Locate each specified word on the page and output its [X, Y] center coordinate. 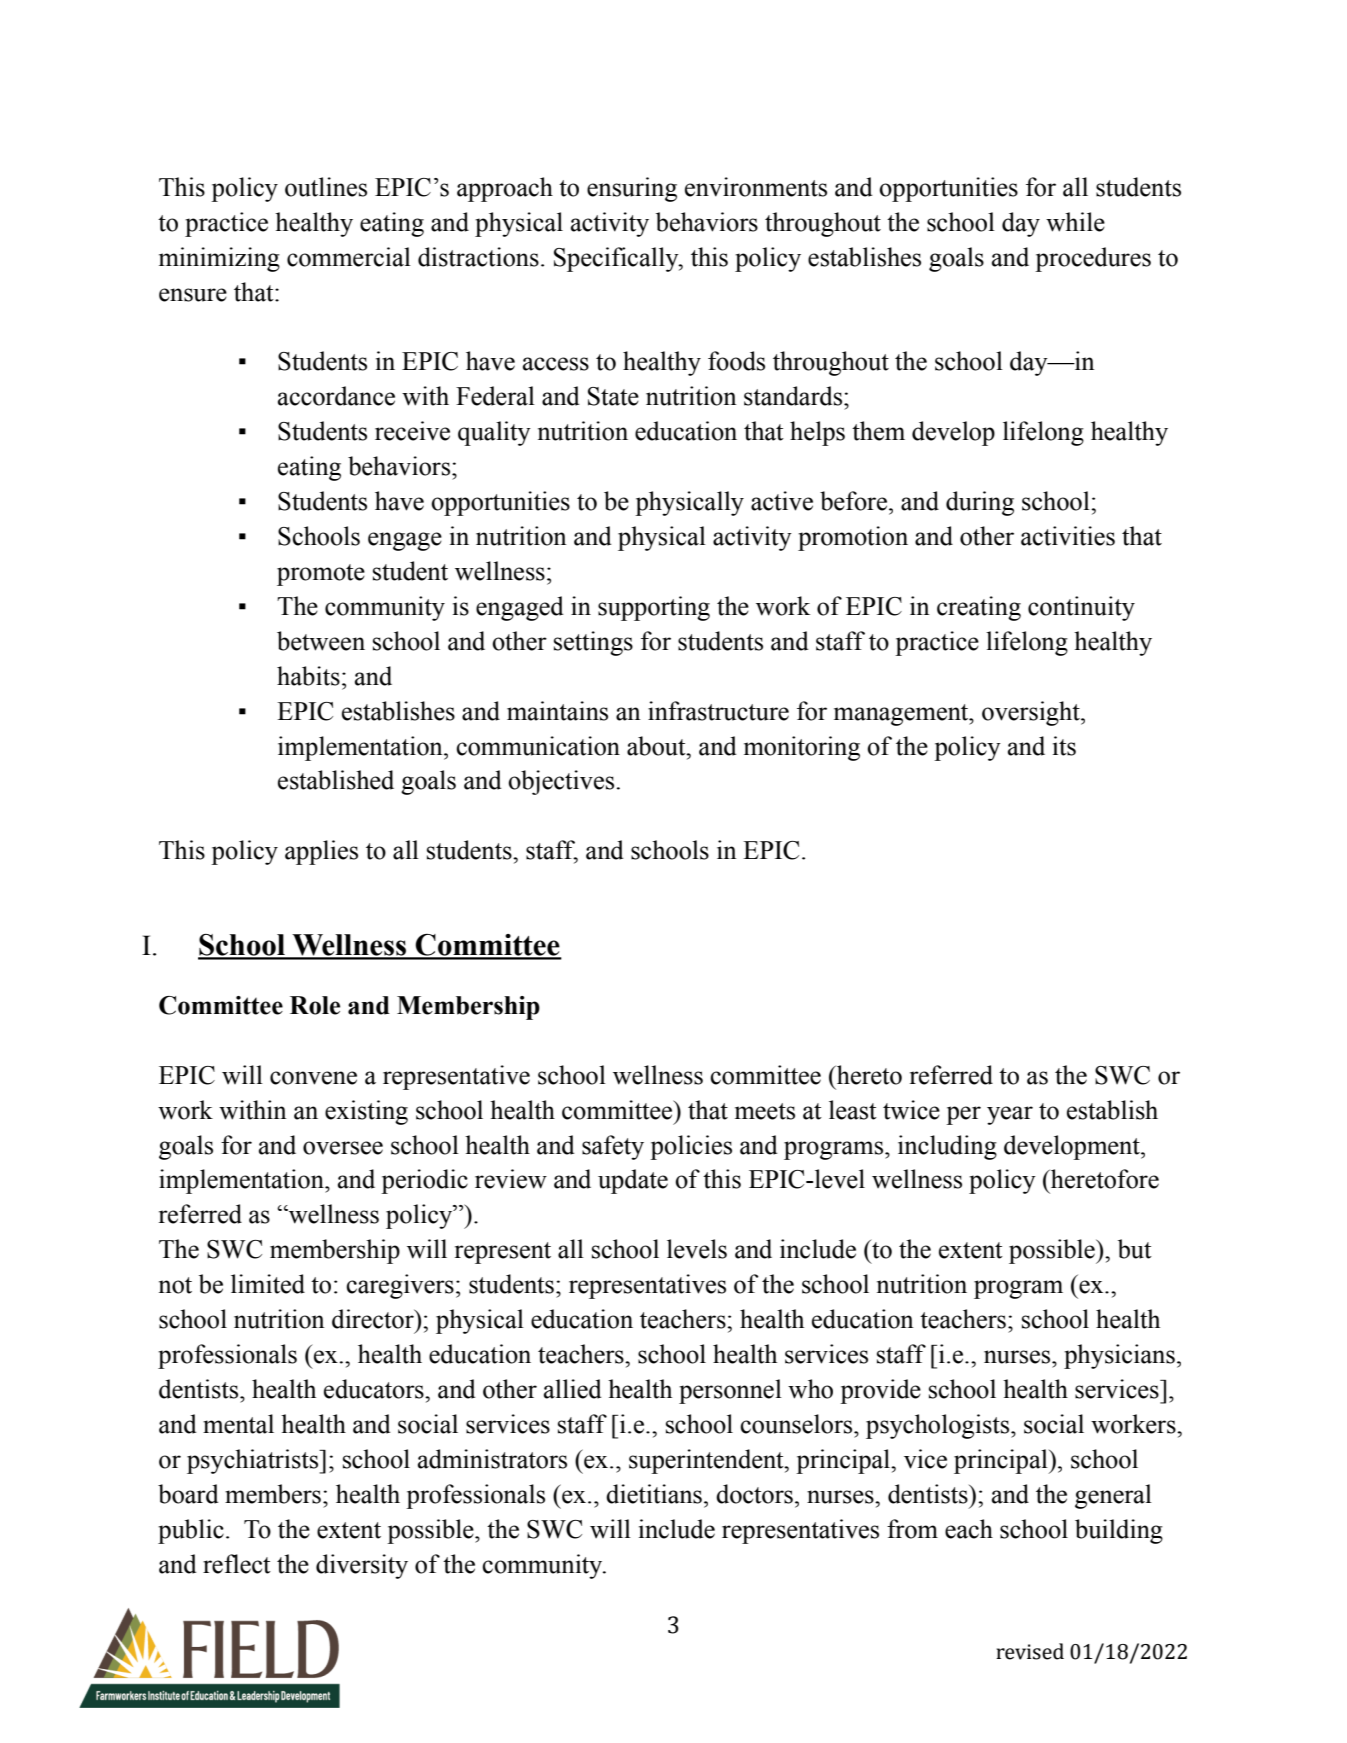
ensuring [632, 189]
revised [1030, 1651]
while [1075, 222]
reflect [237, 1564]
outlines [326, 187]
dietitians [654, 1494]
